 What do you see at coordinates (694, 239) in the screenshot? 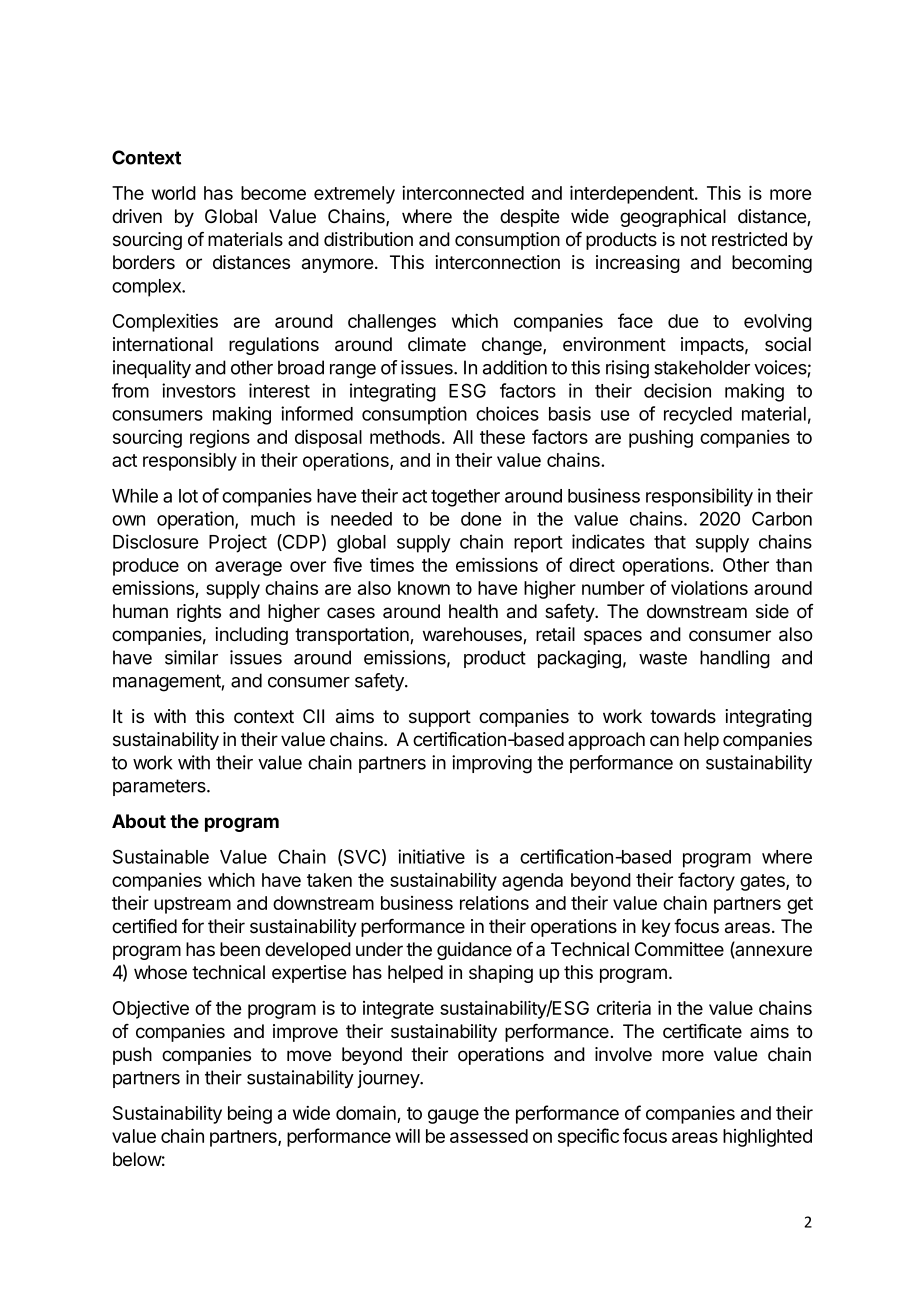
I see `not` at bounding box center [694, 239].
